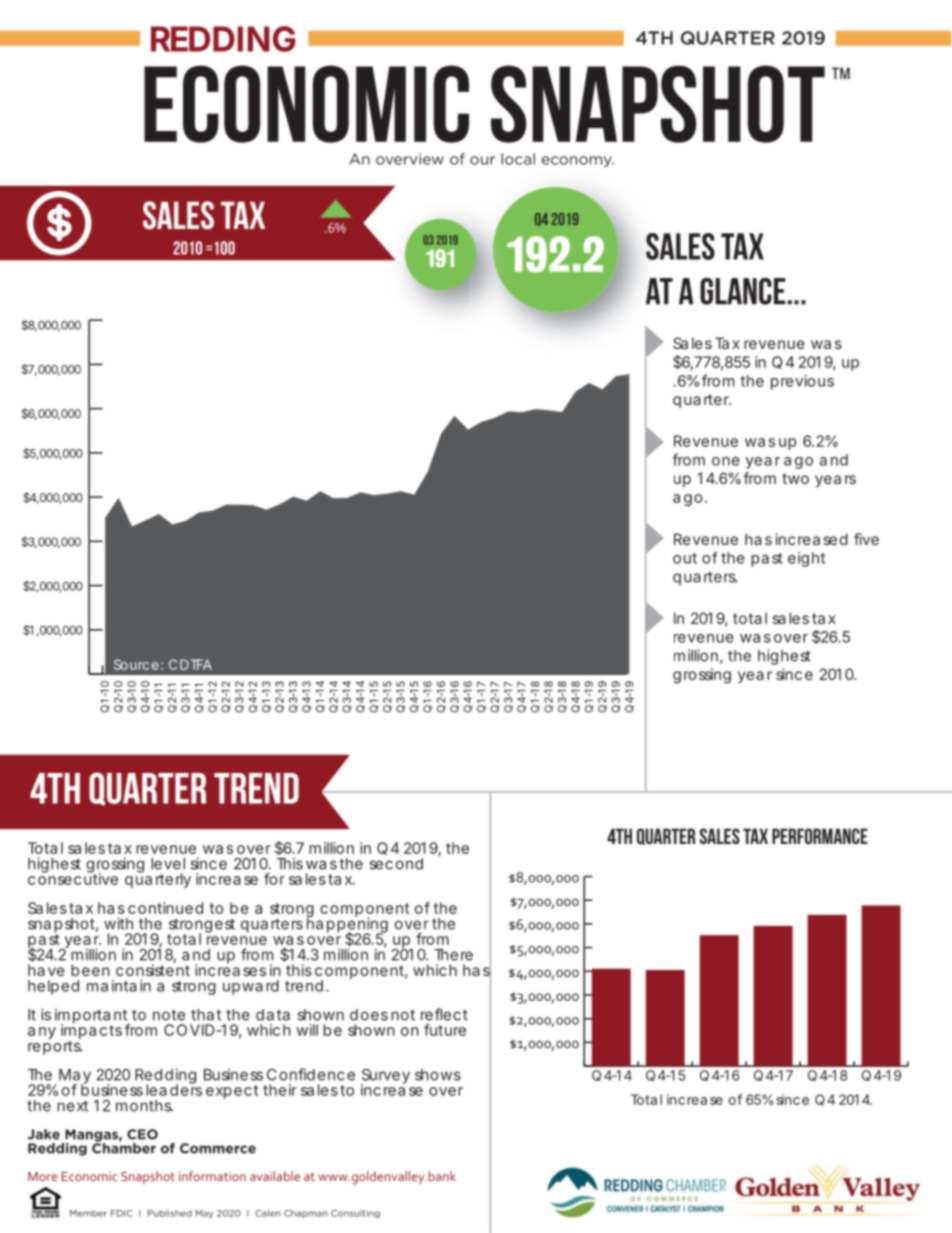 Image resolution: width=952 pixels, height=1233 pixels. I want to click on FDIC, so click(122, 1213).
